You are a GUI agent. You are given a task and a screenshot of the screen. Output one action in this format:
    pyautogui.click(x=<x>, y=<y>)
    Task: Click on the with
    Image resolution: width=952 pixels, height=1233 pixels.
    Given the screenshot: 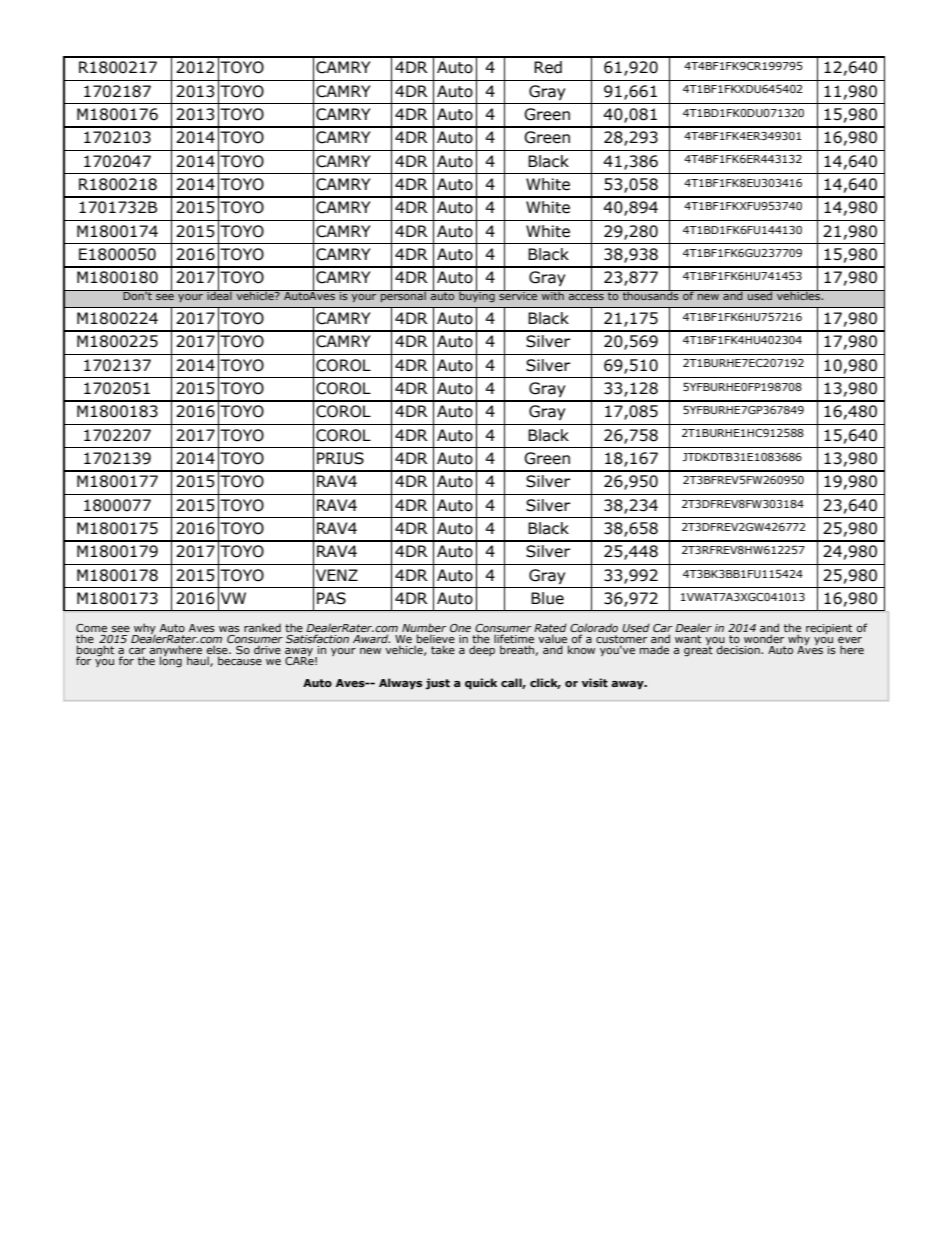 What is the action you would take?
    pyautogui.click(x=553, y=295)
